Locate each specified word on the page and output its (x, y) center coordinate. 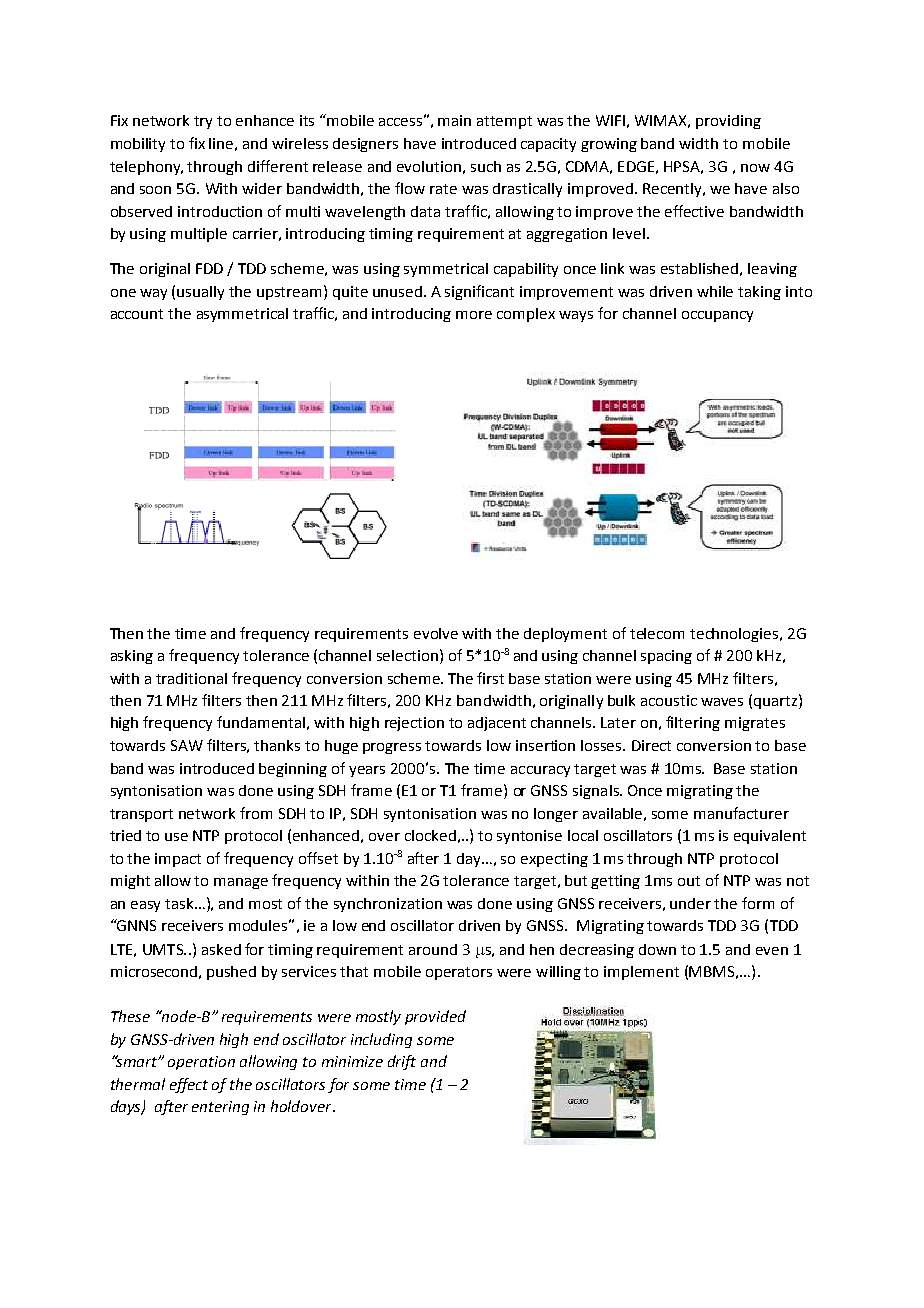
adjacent (497, 724)
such (486, 166)
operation (201, 1063)
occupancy (717, 316)
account (137, 314)
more (474, 315)
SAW (187, 745)
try (203, 122)
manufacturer (741, 813)
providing (728, 122)
